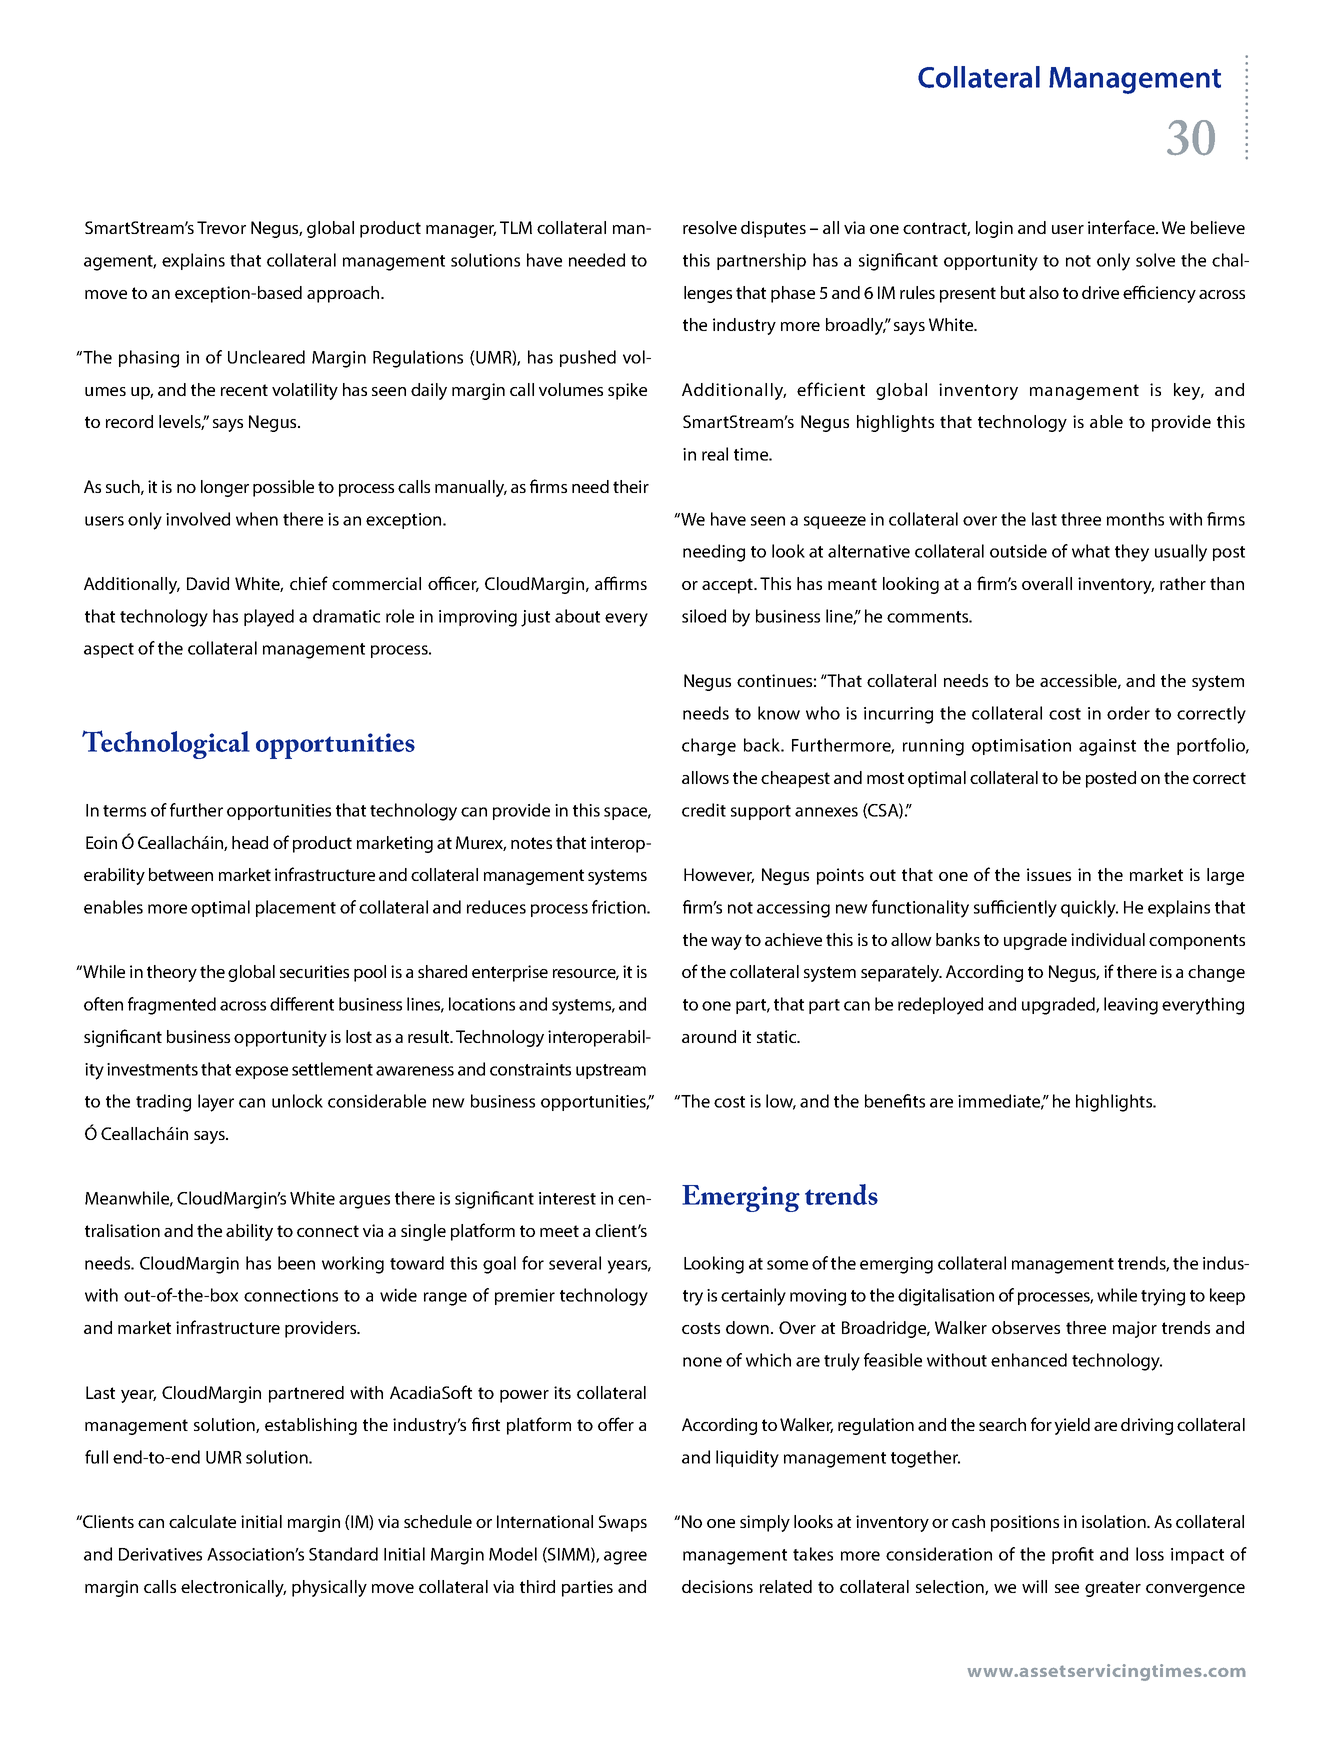 The width and height of the screenshot is (1330, 1749). Describe the element at coordinates (1100, 292) in the screenshot. I see `drive` at that location.
